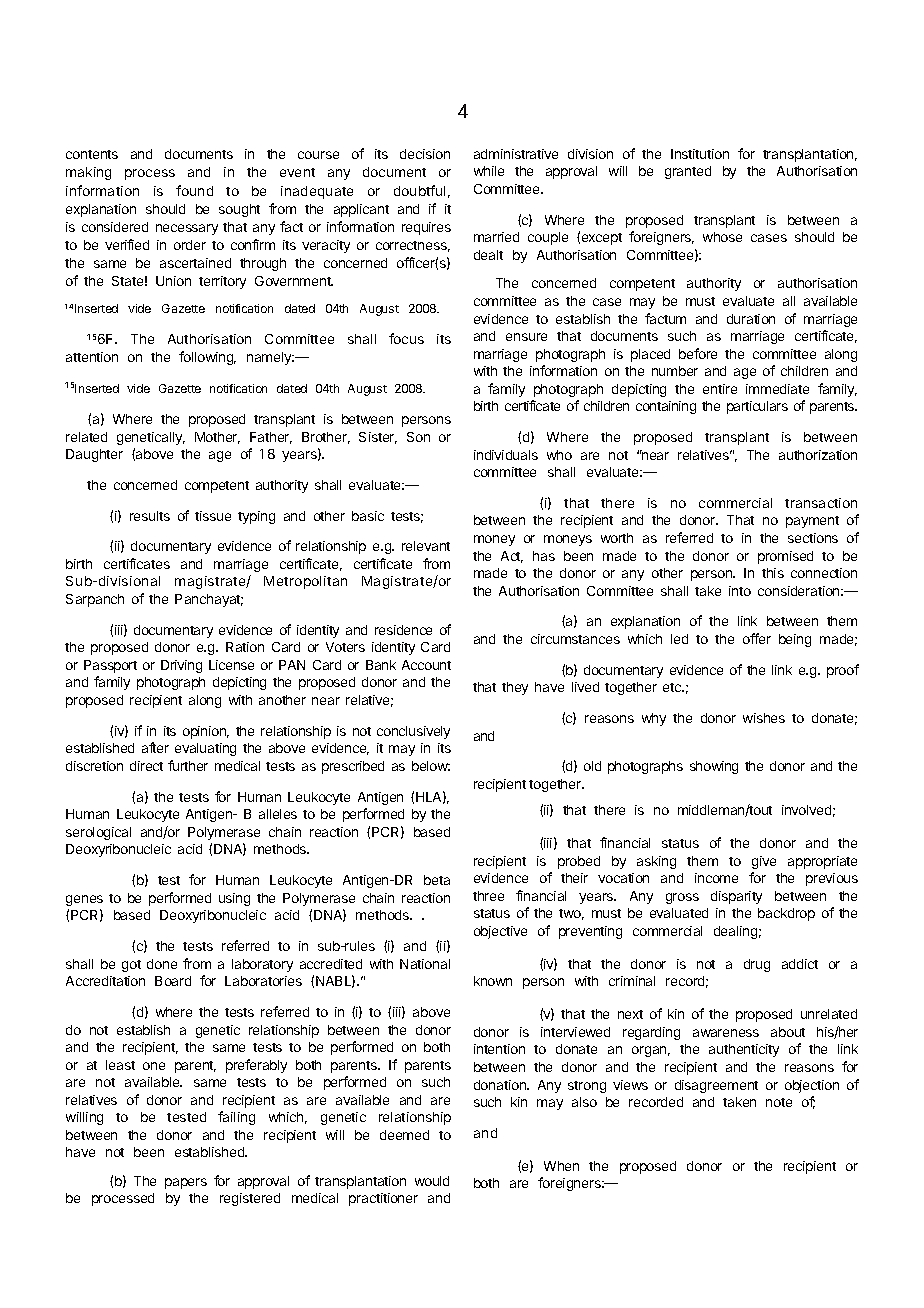 The height and width of the image is (1308, 924). What do you see at coordinates (688, 172) in the image?
I see `granted` at bounding box center [688, 172].
